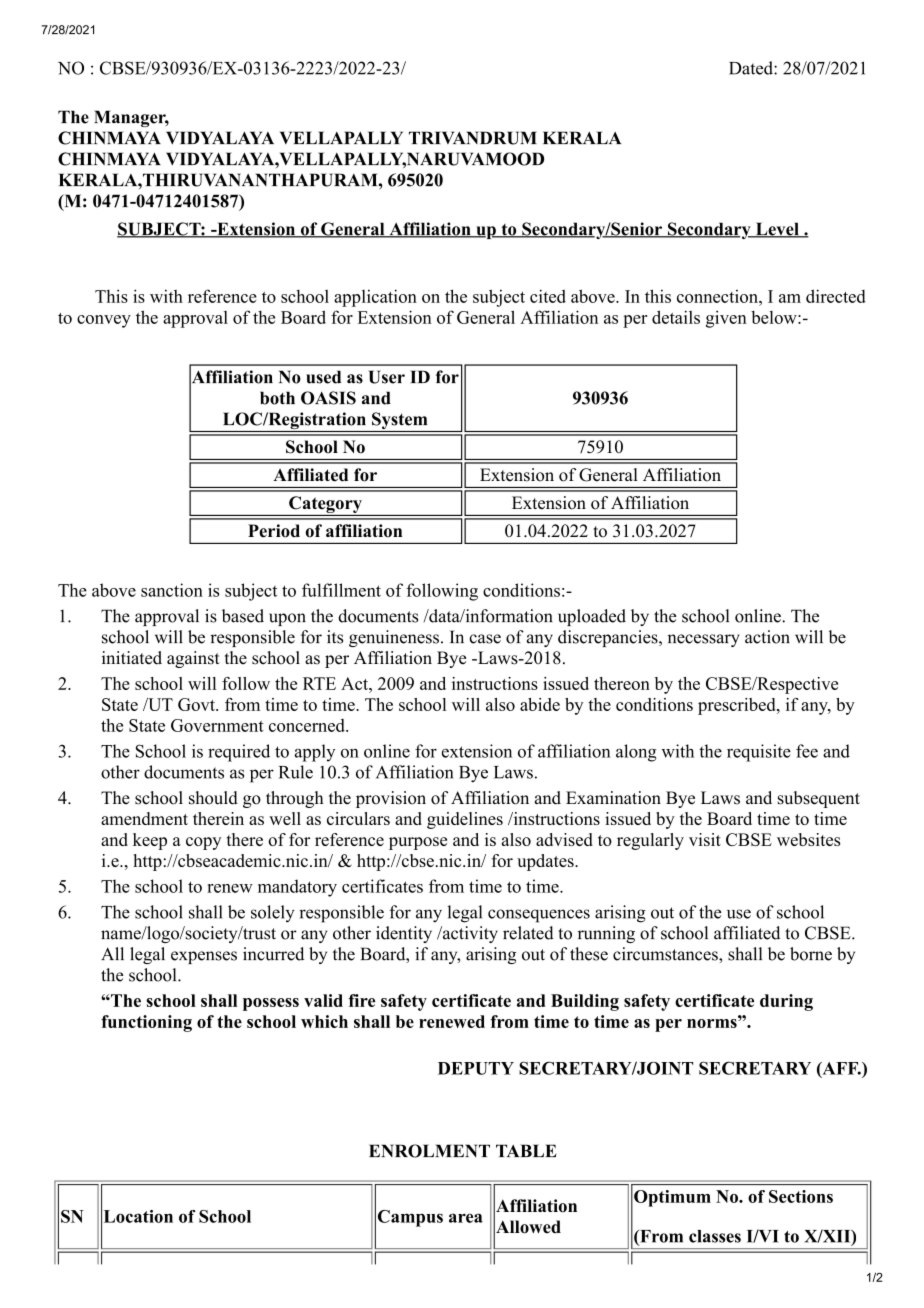  What do you see at coordinates (801, 1196) in the screenshot?
I see `Sections` at bounding box center [801, 1196].
